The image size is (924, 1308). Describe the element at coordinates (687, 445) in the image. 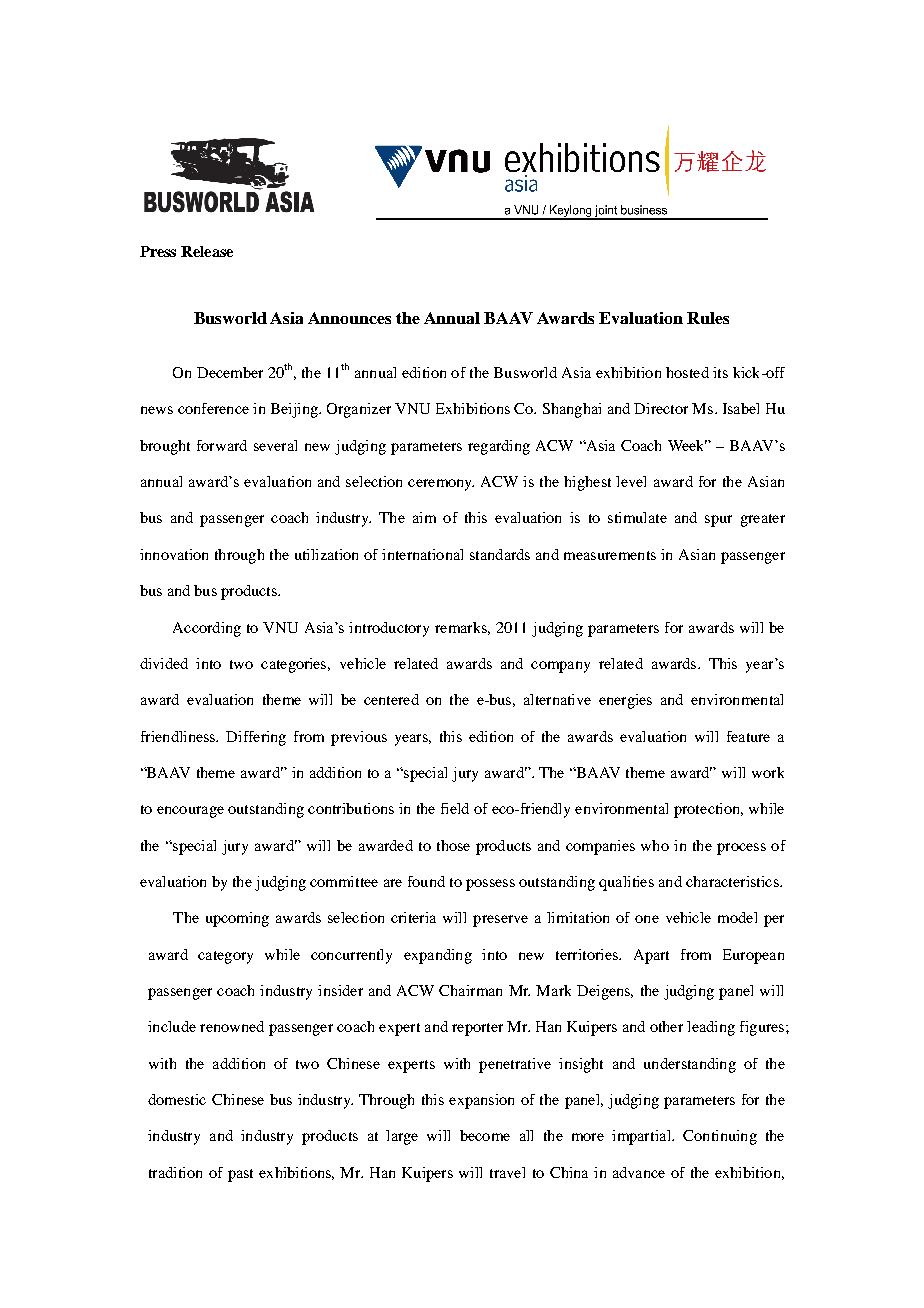

I see `Week` at that location.
